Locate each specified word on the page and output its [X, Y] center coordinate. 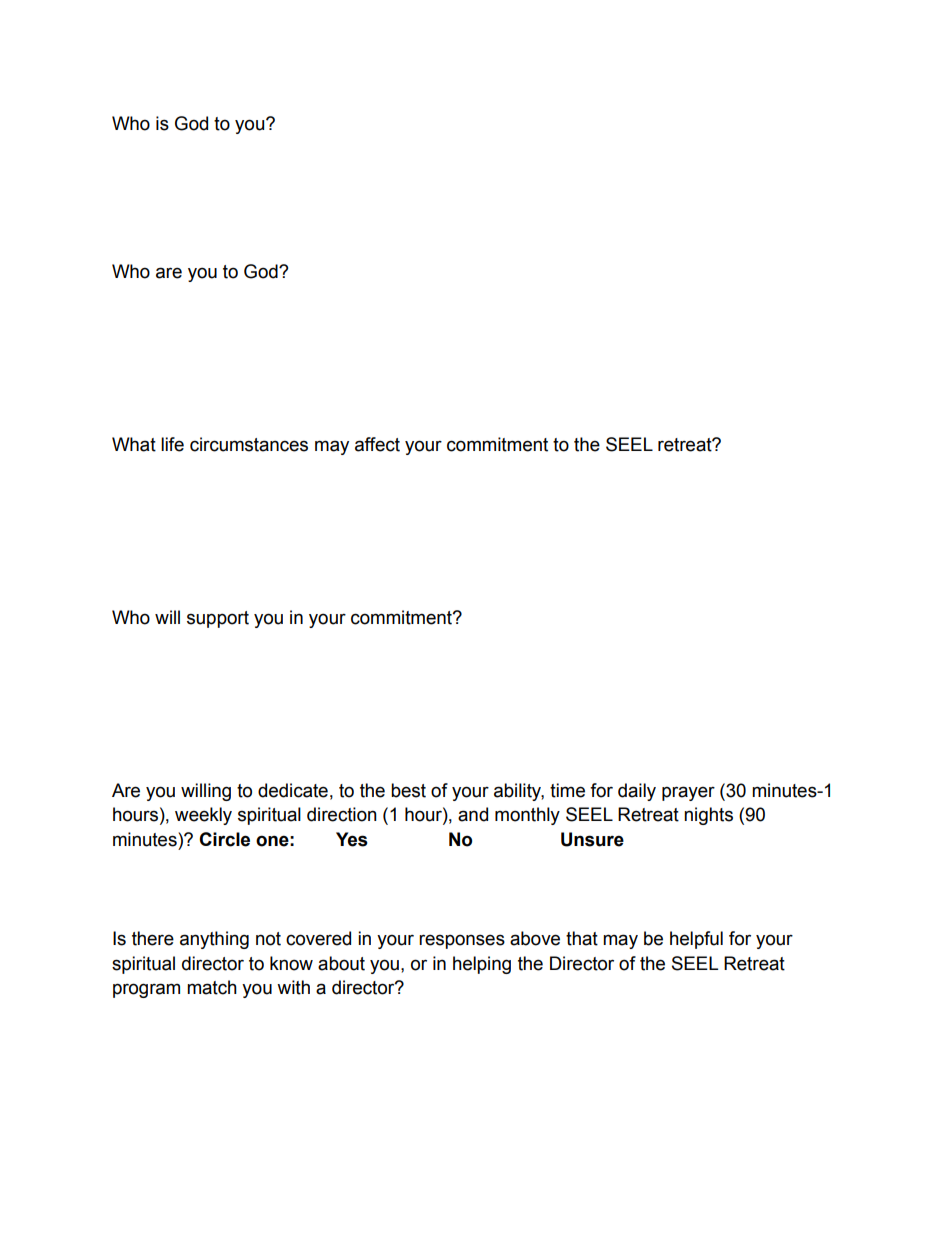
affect [377, 444]
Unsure [592, 839]
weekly [203, 816]
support [218, 619]
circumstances [249, 444]
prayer [688, 793]
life [172, 444]
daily [637, 792]
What [134, 444]
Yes [352, 839]
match [212, 987]
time [567, 790]
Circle [224, 839]
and [473, 814]
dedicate [293, 790]
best [408, 790]
